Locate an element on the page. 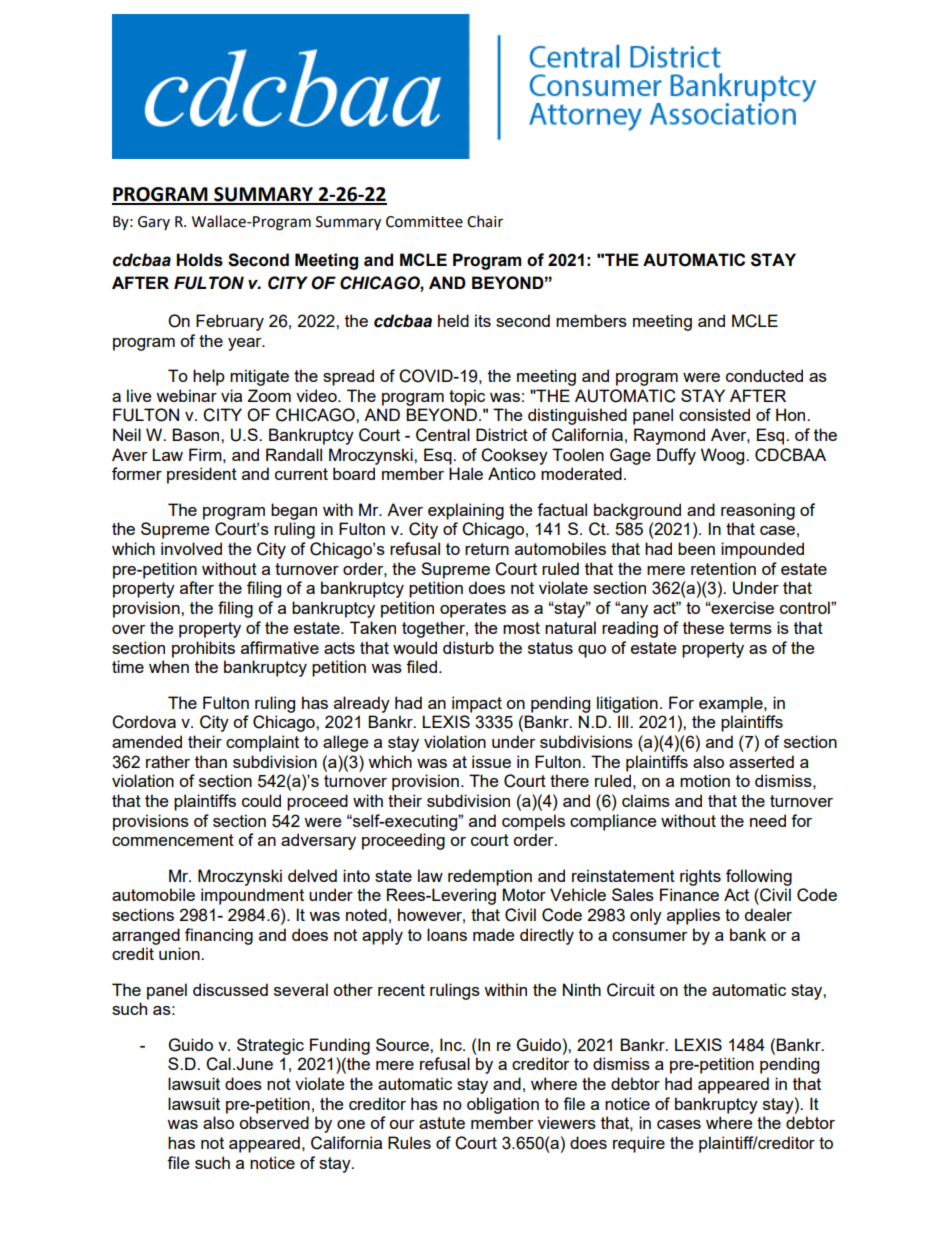  impact is located at coordinates (477, 704).
